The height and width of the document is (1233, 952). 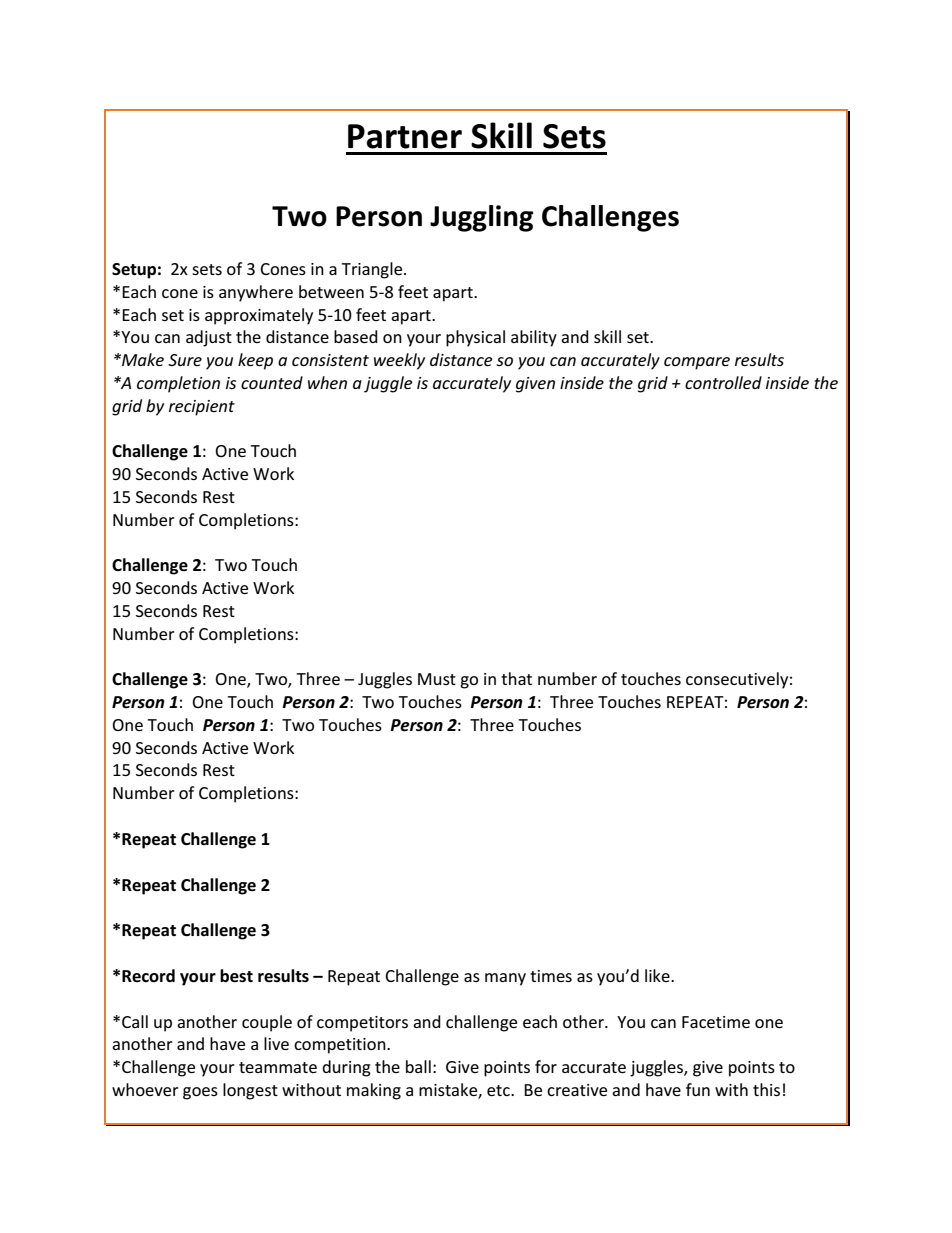 I want to click on that, so click(x=516, y=678).
